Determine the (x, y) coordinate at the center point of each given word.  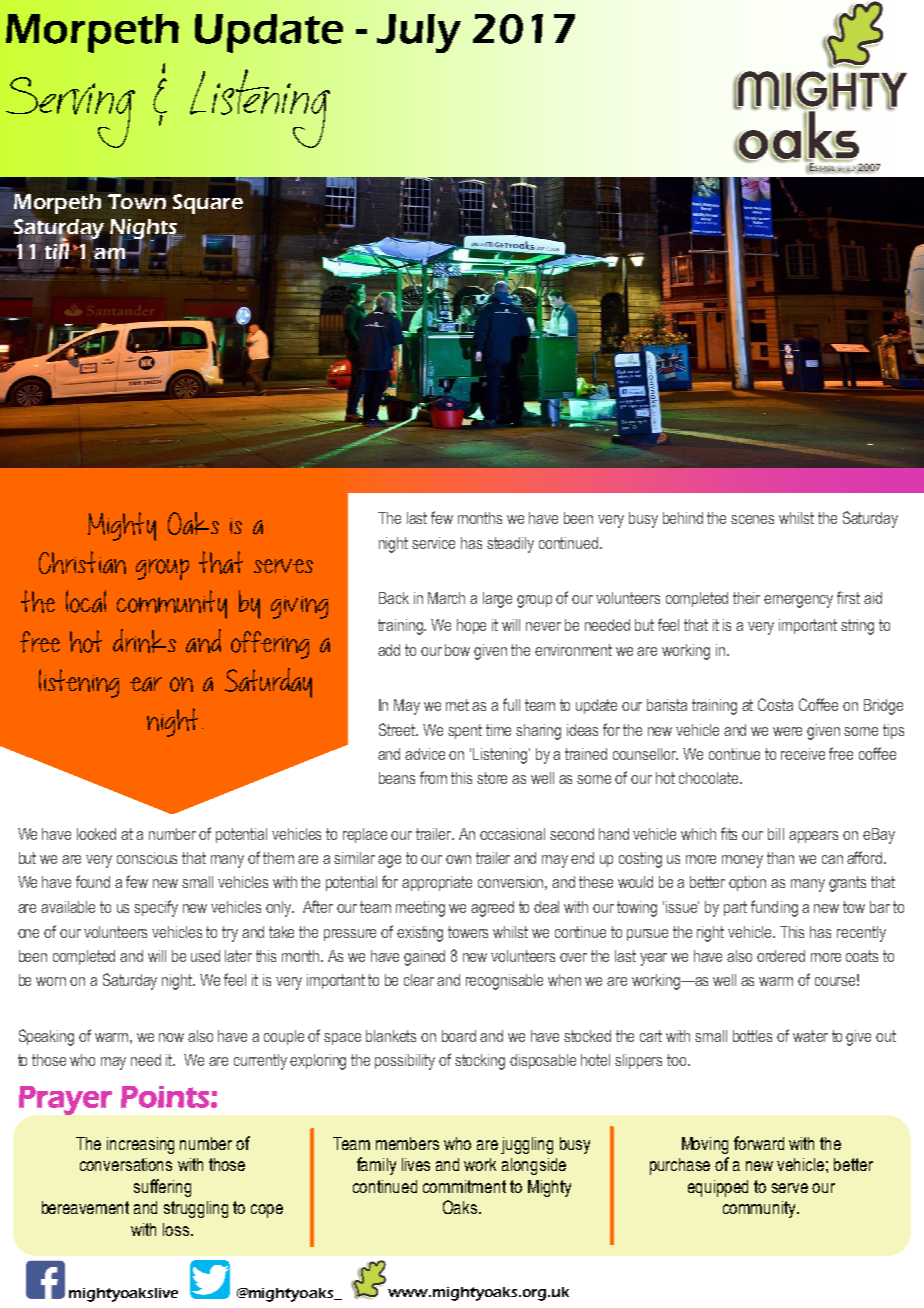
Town (137, 201)
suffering (162, 1188)
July (419, 33)
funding (774, 908)
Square (208, 204)
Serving (70, 112)
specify (156, 908)
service (433, 543)
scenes (752, 519)
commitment (464, 1186)
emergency (798, 601)
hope (471, 626)
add (389, 650)
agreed (492, 909)
